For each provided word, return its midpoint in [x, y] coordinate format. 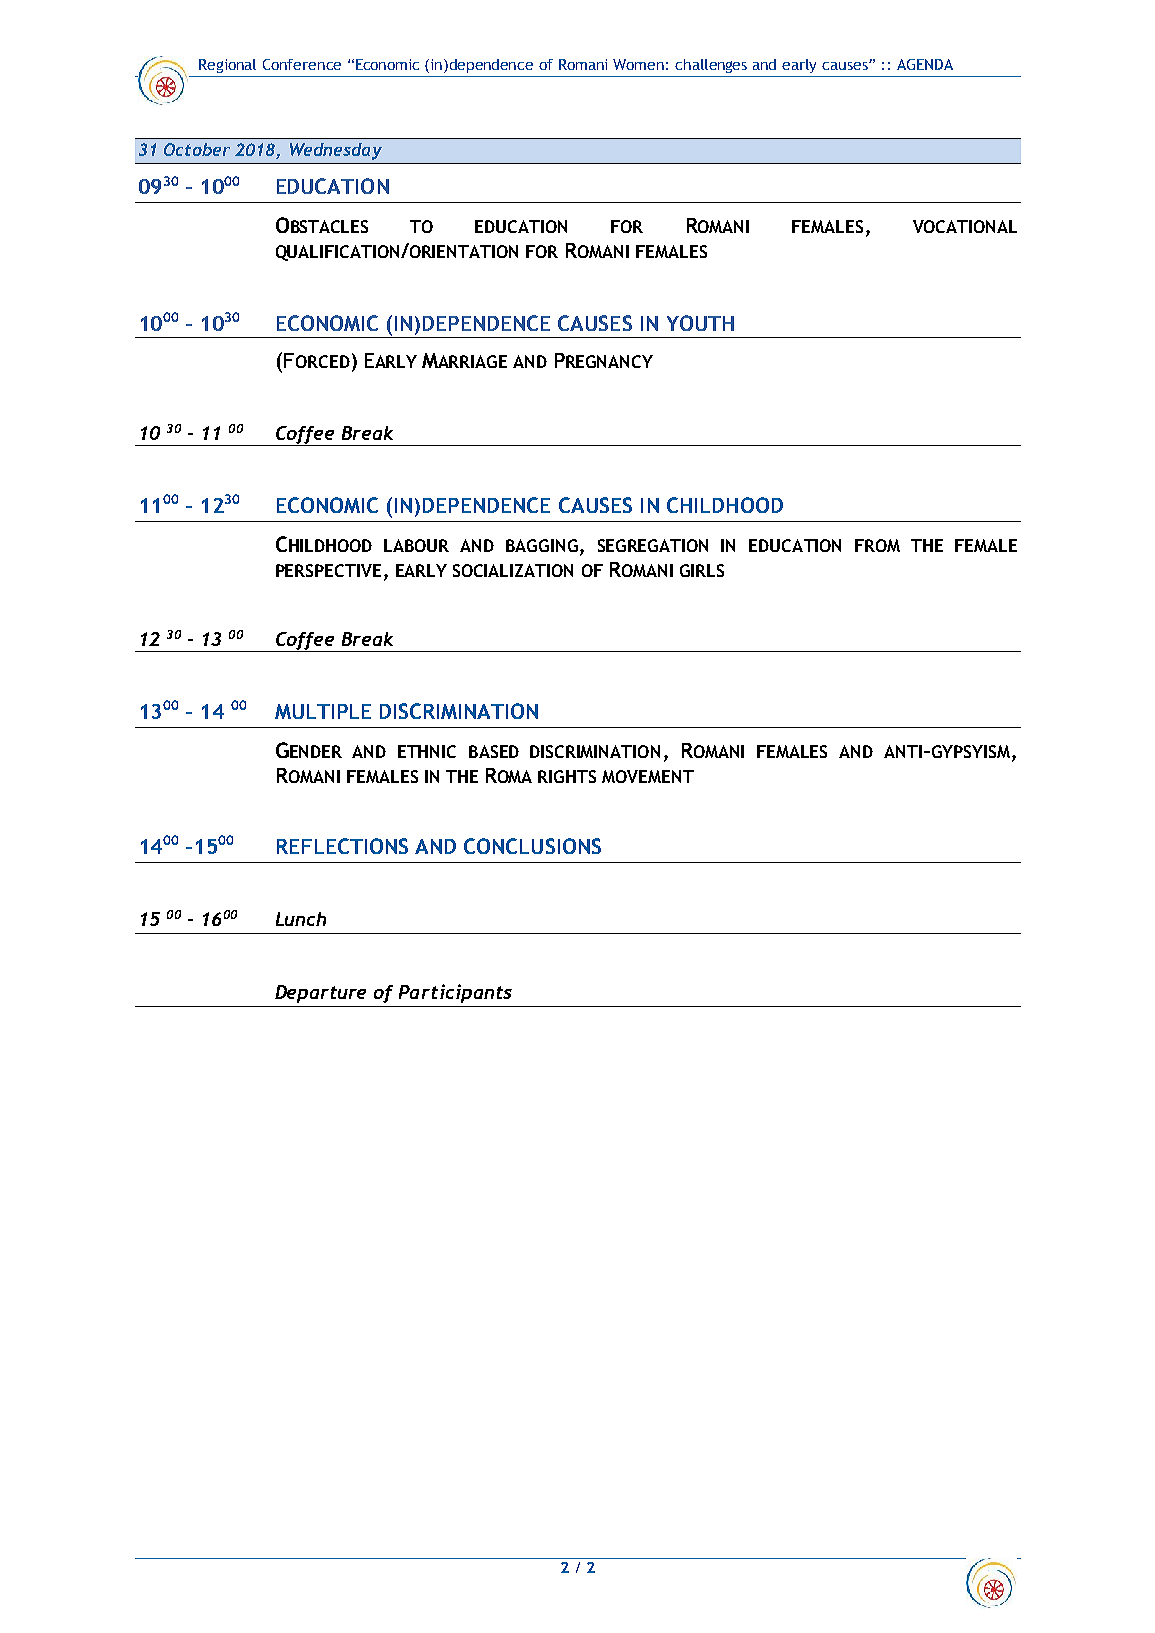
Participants [455, 993]
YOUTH [700, 323]
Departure [320, 994]
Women [638, 64]
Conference [302, 64]
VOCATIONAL [965, 226]
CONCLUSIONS [532, 846]
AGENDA [925, 64]
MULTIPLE [323, 711]
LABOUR [416, 545]
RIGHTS [567, 776]
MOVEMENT [648, 776]
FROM [877, 545]
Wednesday [336, 151]
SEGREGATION [653, 545]
